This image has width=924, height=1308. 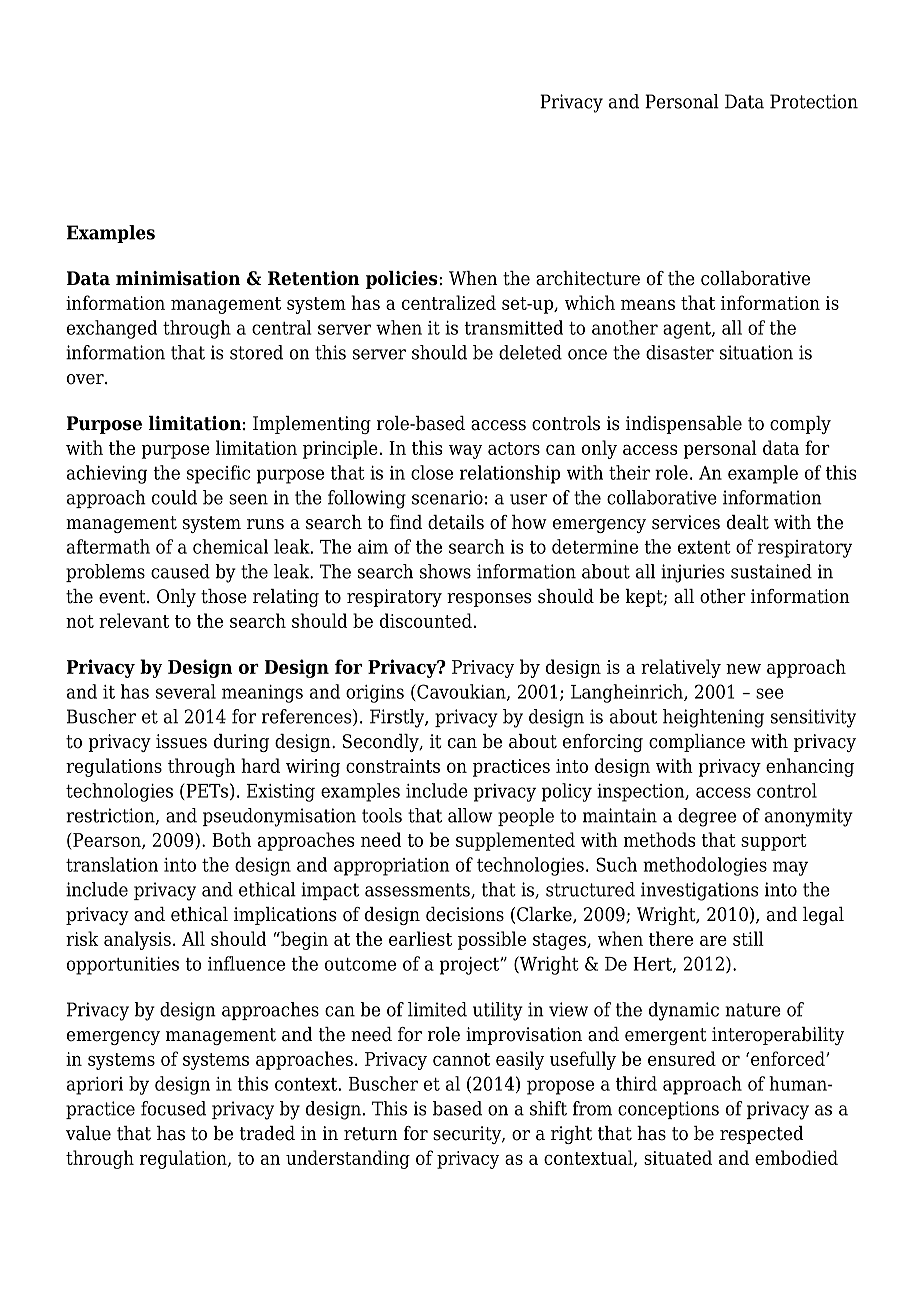 What do you see at coordinates (401, 280) in the image?
I see `policies` at bounding box center [401, 280].
